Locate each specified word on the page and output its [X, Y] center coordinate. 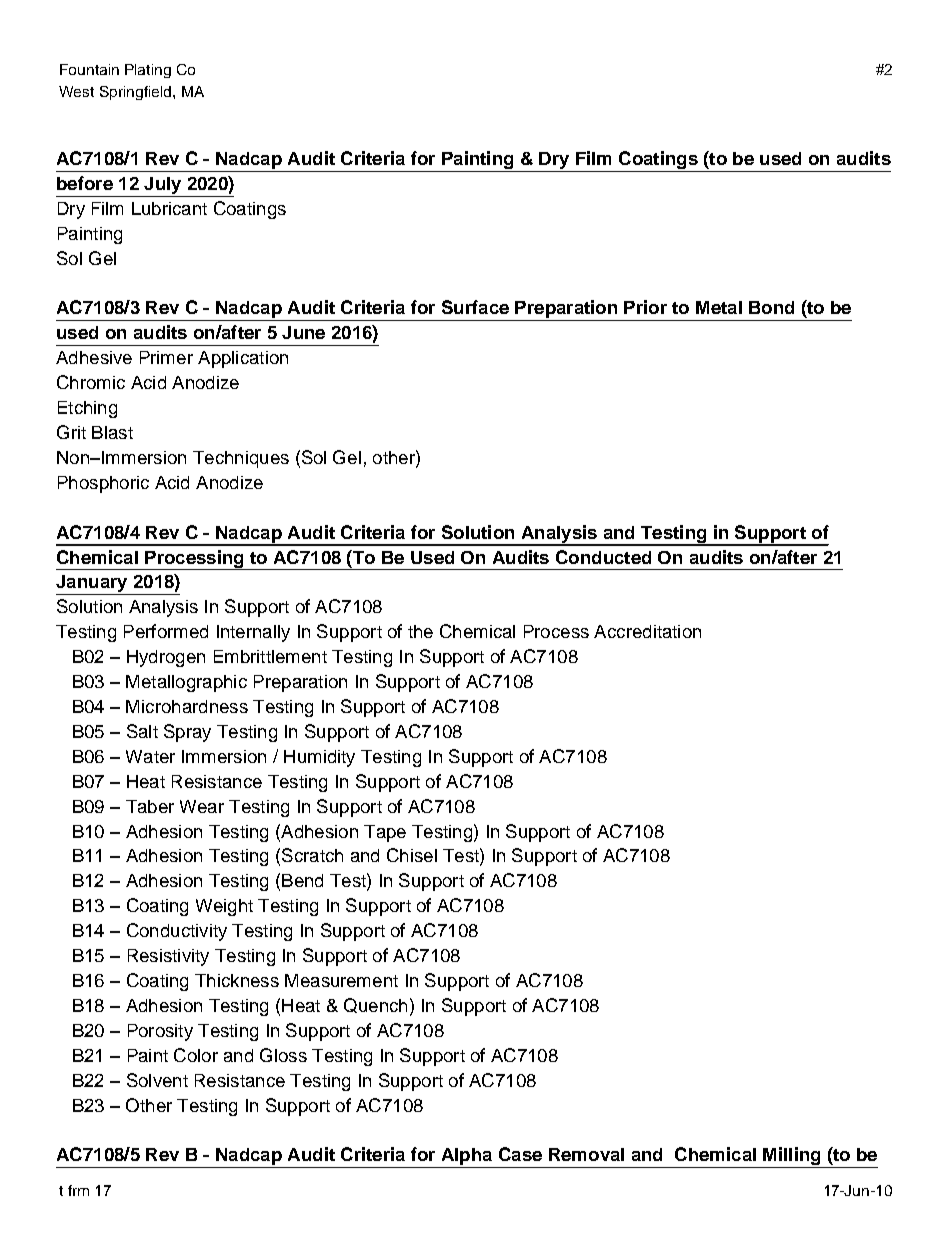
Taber [150, 806]
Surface [475, 307]
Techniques [241, 459]
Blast [112, 432]
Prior [645, 307]
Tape [385, 833]
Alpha [467, 1158]
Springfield [137, 93]
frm [78, 1190]
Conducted [603, 557]
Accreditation [647, 631]
